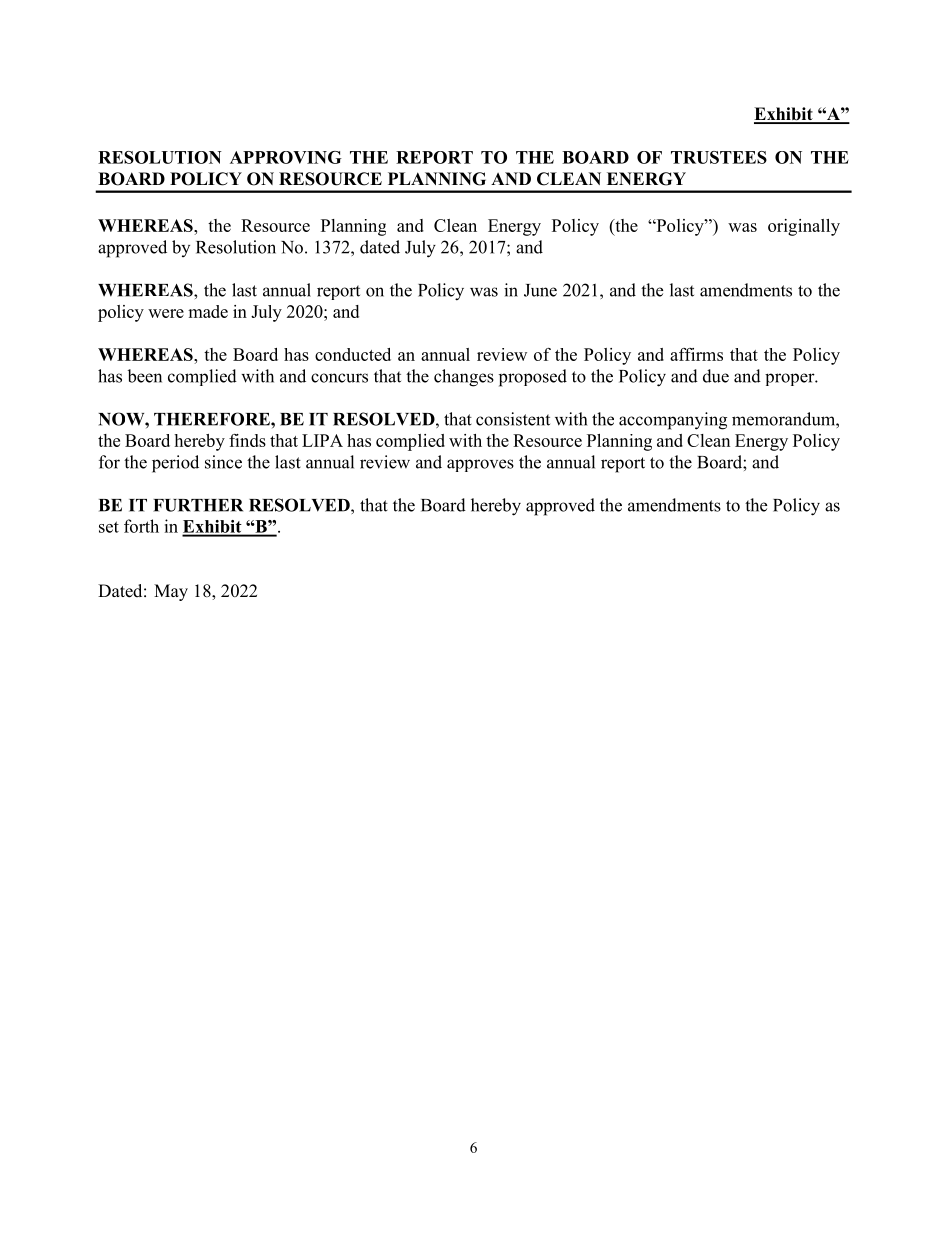 Image resolution: width=952 pixels, height=1233 pixels. I want to click on originally, so click(804, 227).
